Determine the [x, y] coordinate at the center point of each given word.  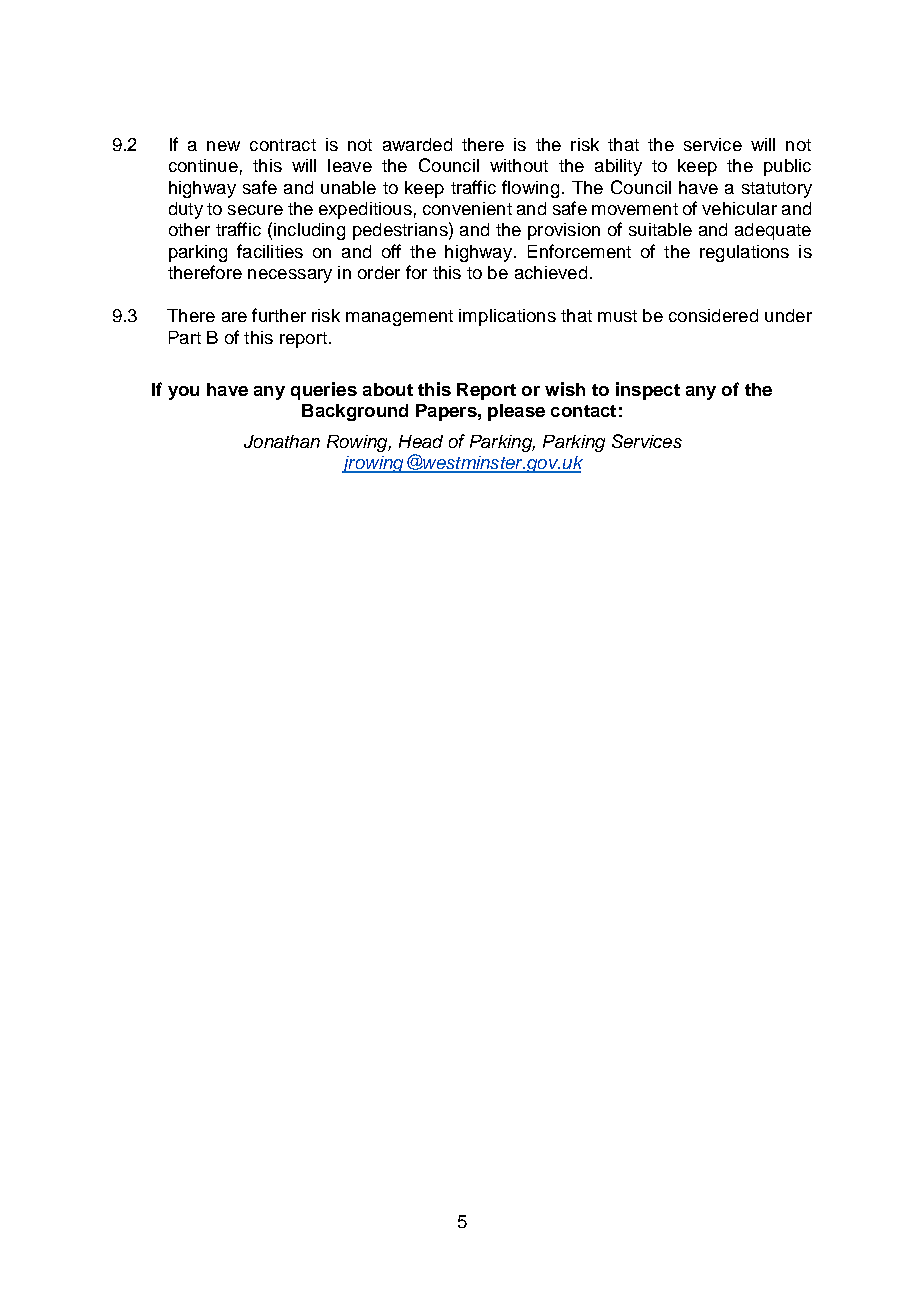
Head [421, 441]
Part [185, 337]
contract [283, 145]
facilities [270, 251]
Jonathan [282, 441]
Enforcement [579, 251]
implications [507, 317]
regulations [744, 253]
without [519, 165]
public [787, 167]
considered [713, 315]
